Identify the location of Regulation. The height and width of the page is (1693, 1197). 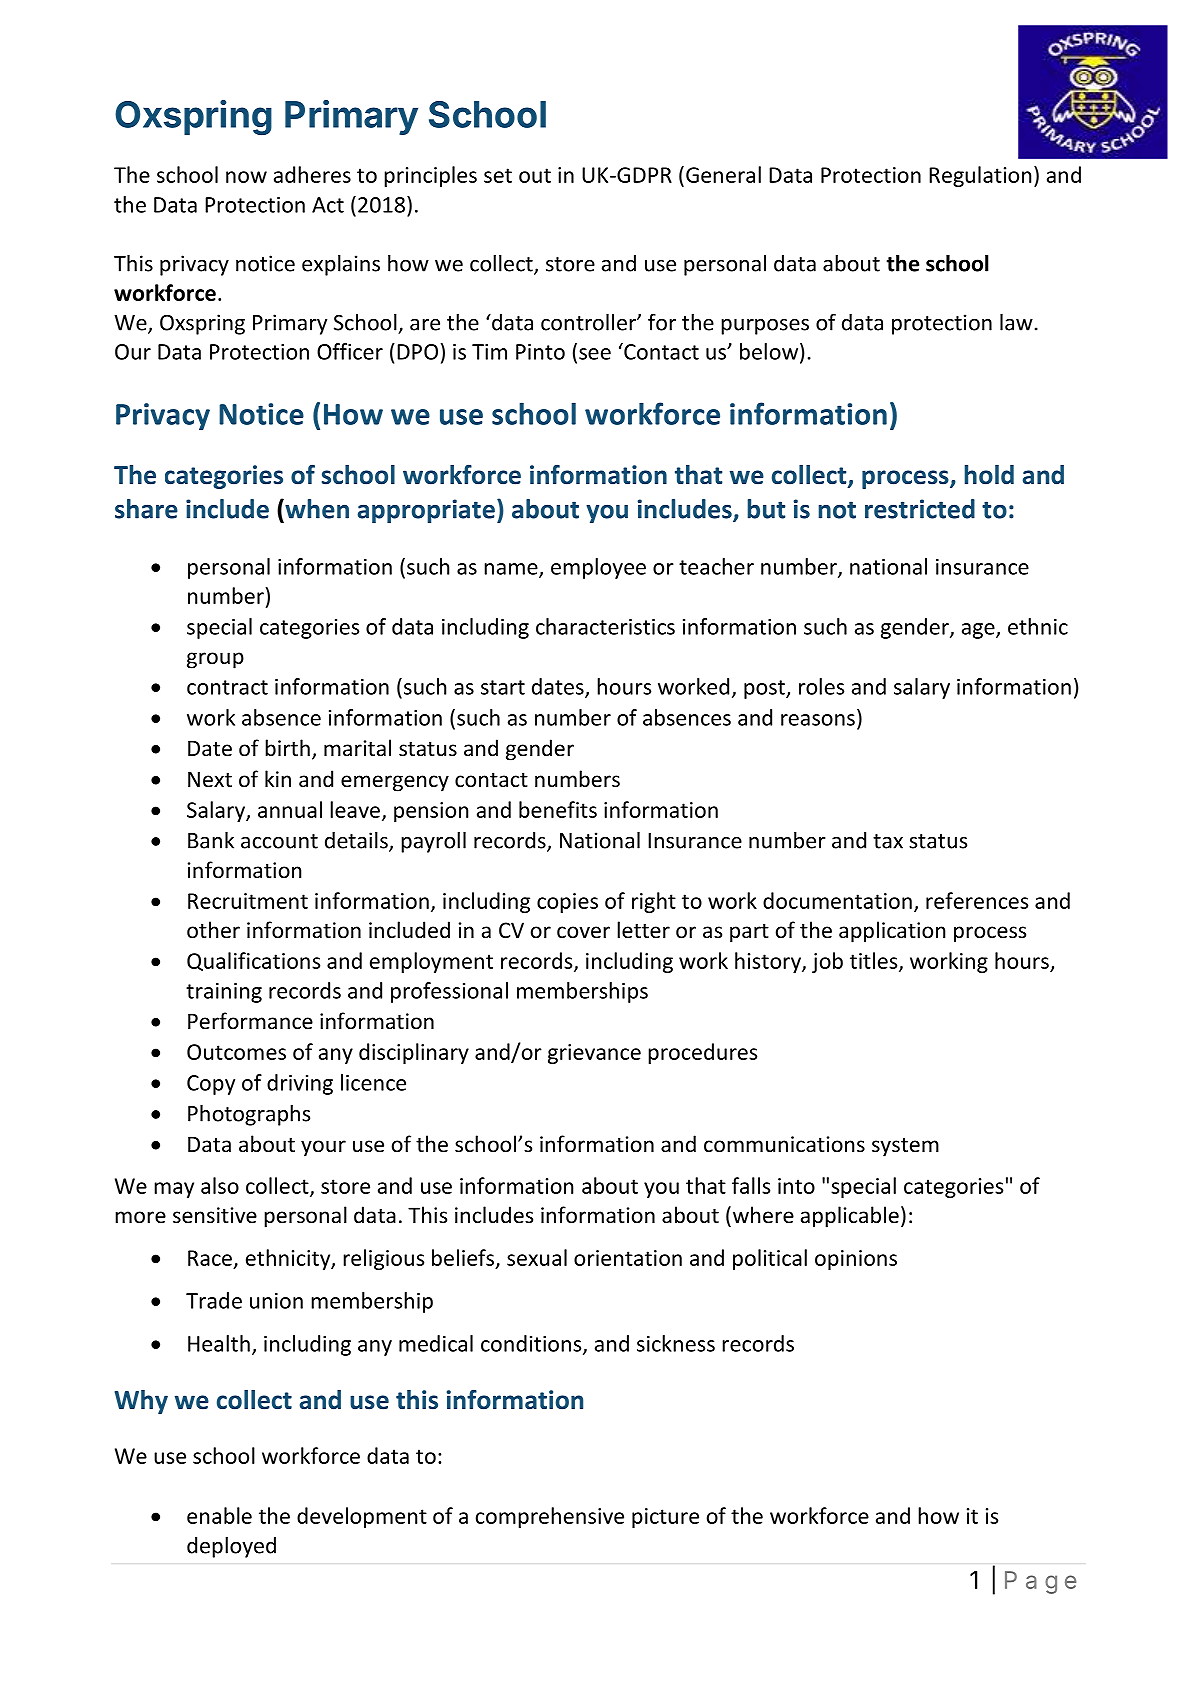
(980, 176).
